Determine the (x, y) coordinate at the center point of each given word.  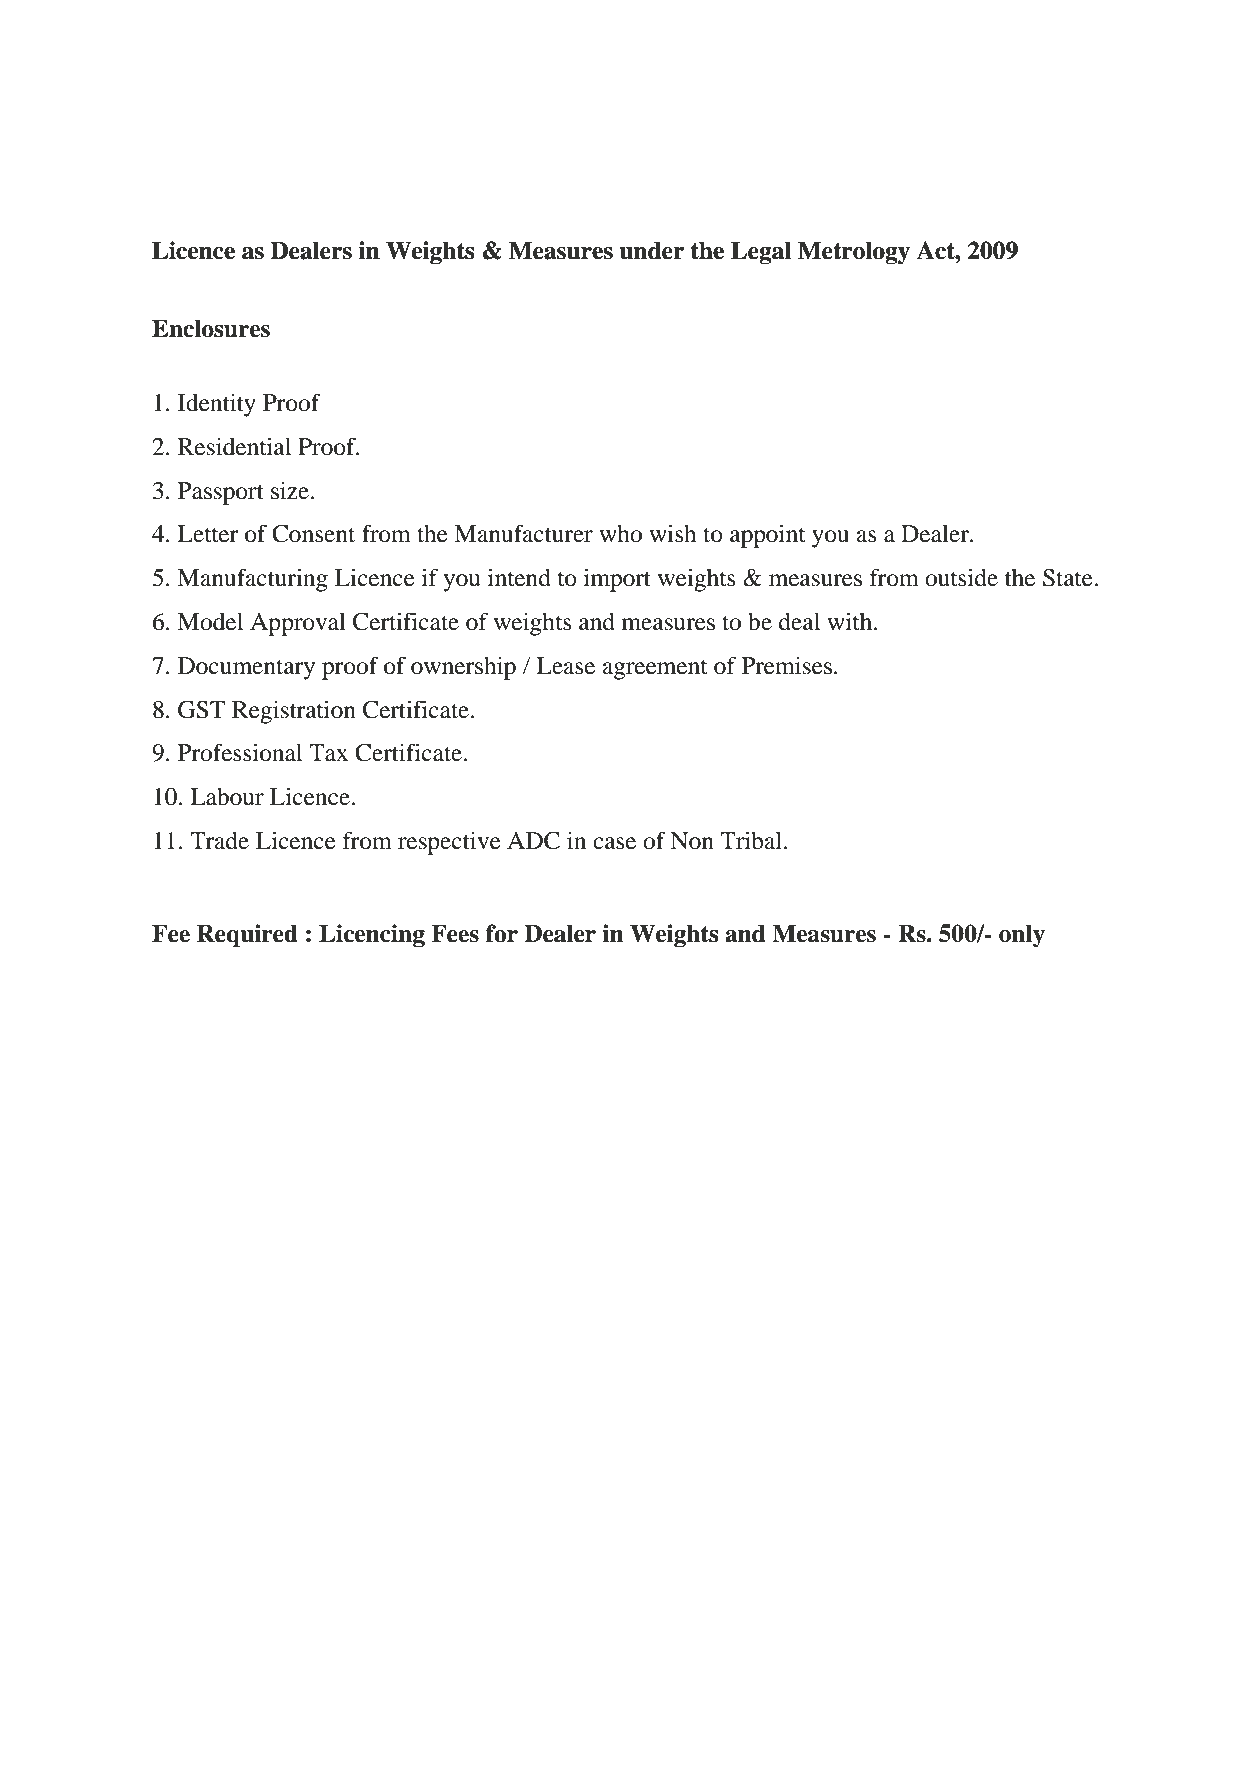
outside (961, 577)
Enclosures (211, 329)
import (617, 580)
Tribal (752, 840)
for (502, 933)
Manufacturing (252, 580)
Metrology (854, 253)
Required (247, 936)
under (651, 251)
